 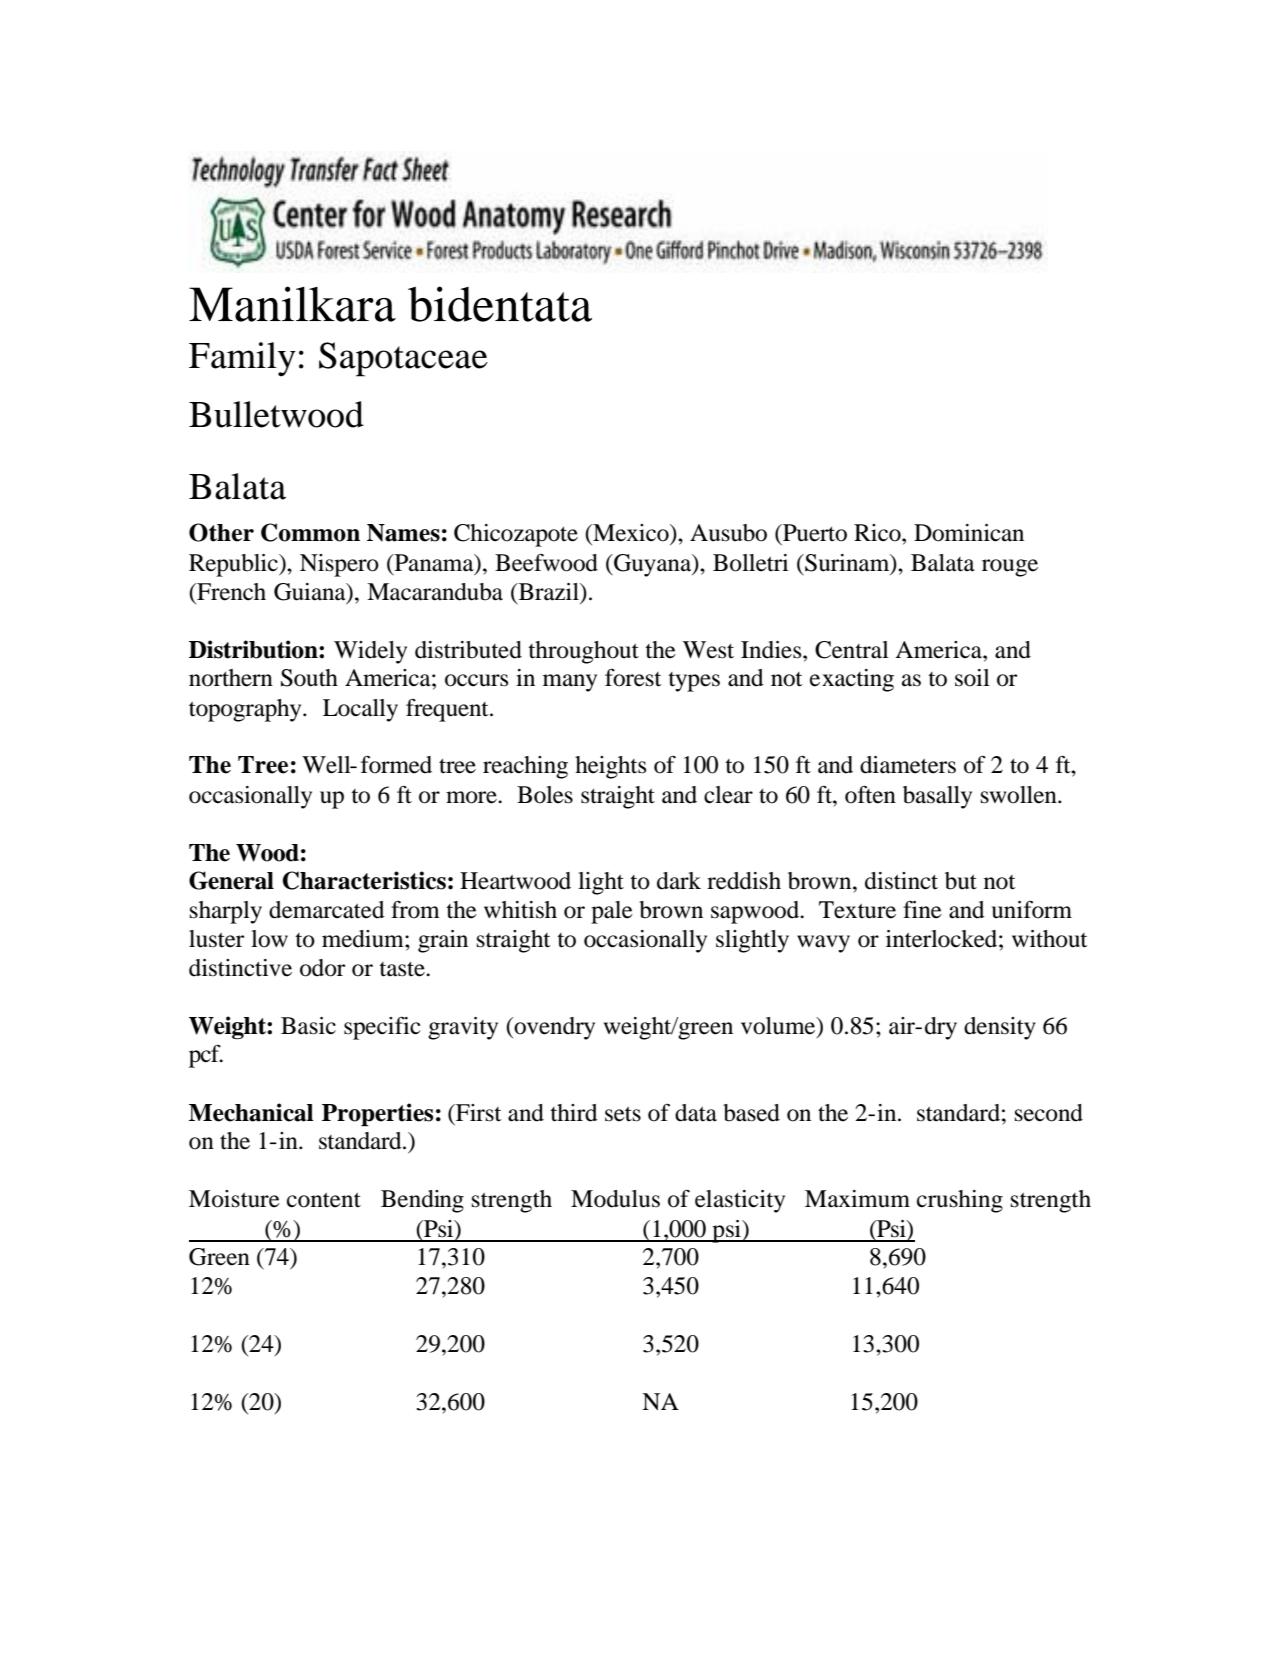 What do you see at coordinates (242, 359) in the document?
I see `Family` at bounding box center [242, 359].
